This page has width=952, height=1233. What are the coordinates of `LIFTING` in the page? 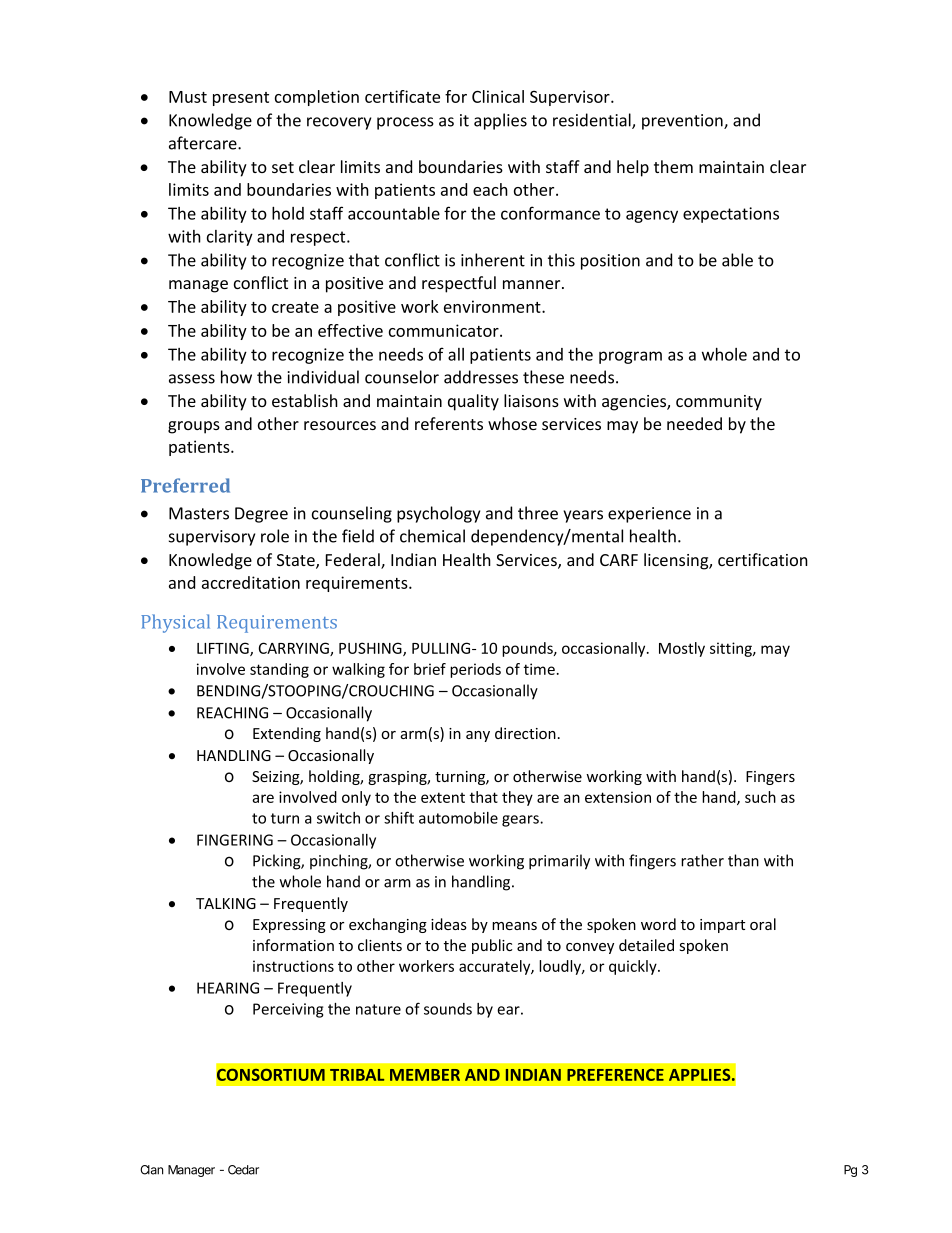 It's located at (224, 649).
